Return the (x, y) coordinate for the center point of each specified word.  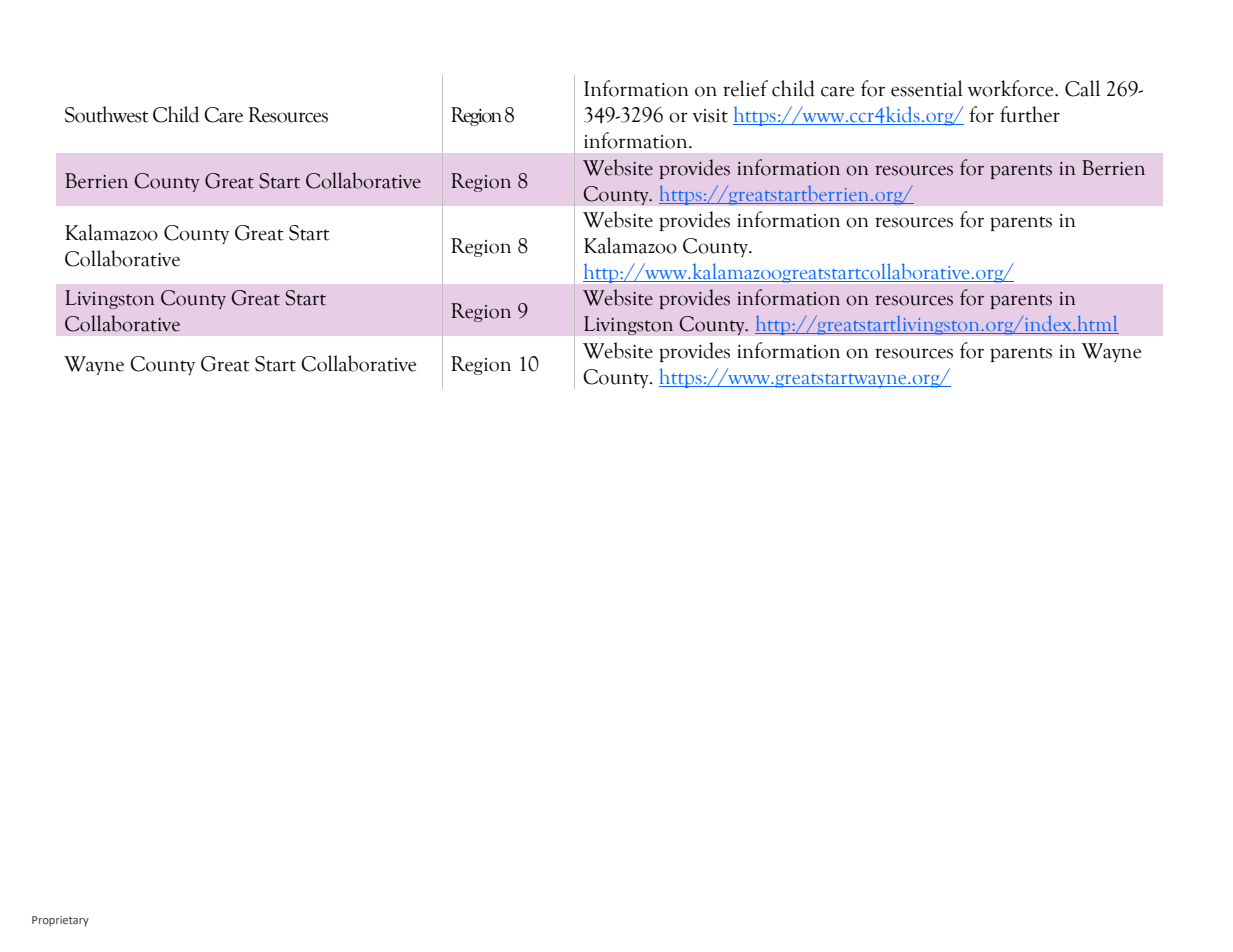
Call (1082, 88)
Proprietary (60, 921)
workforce (1012, 88)
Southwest (107, 114)
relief (745, 88)
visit (710, 116)
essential (927, 88)
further (1030, 114)
